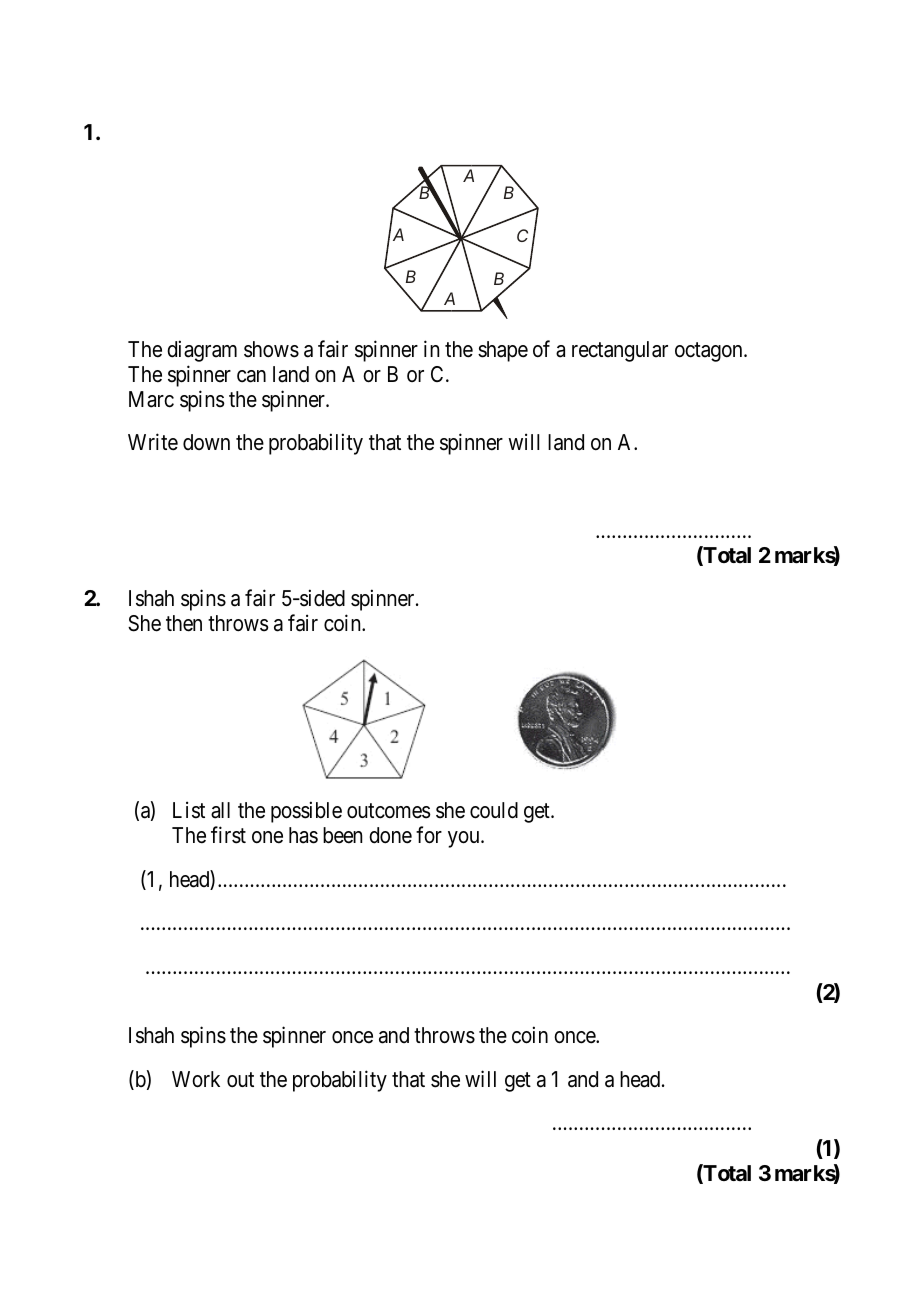  I want to click on you, so click(465, 839).
